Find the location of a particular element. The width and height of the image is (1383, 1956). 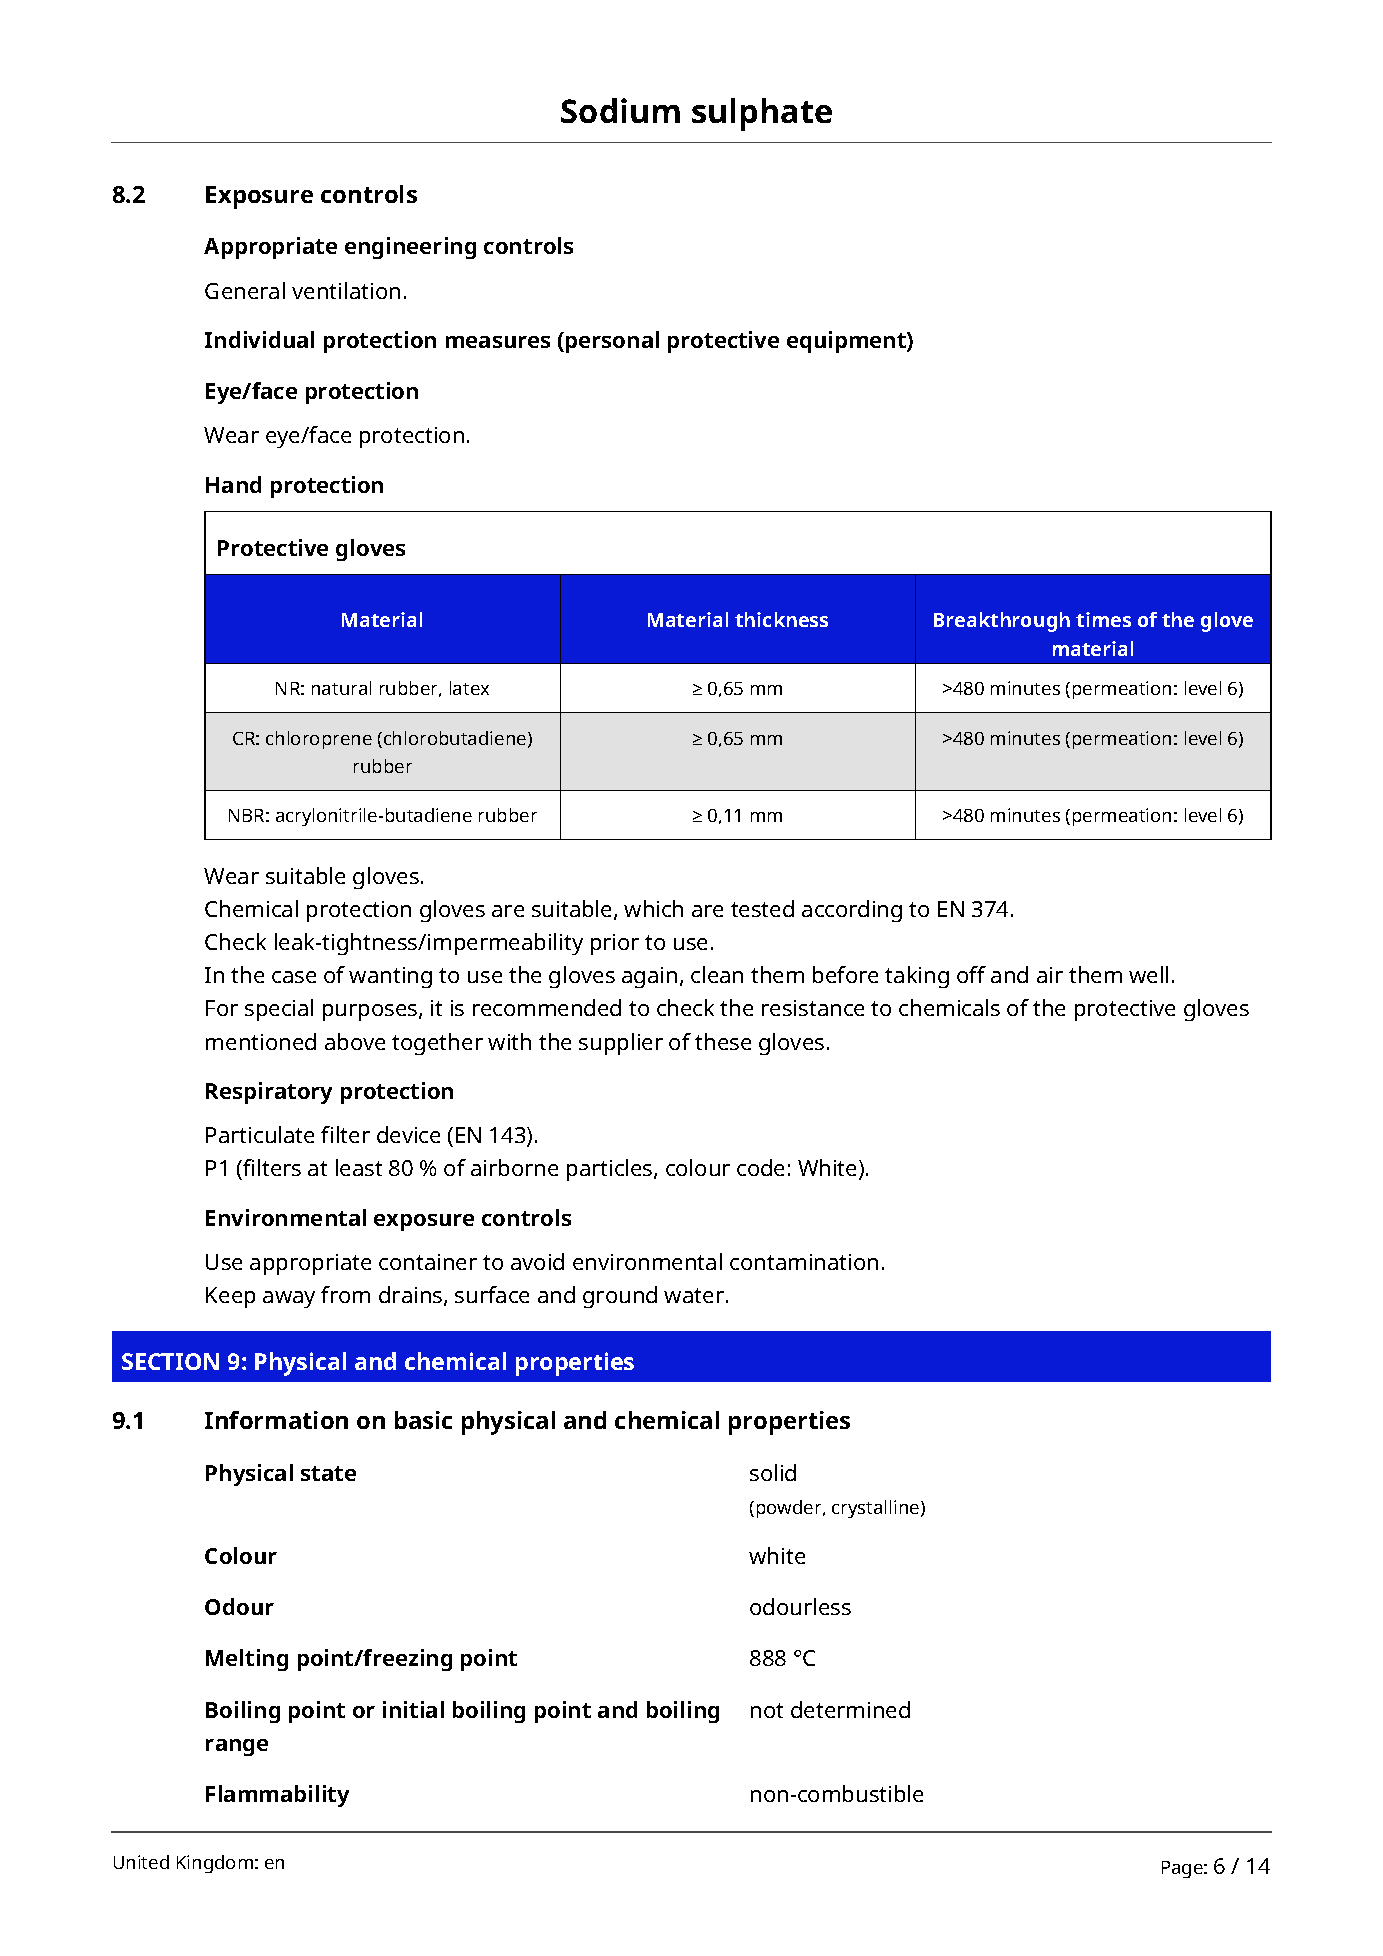

determined is located at coordinates (850, 1709).
